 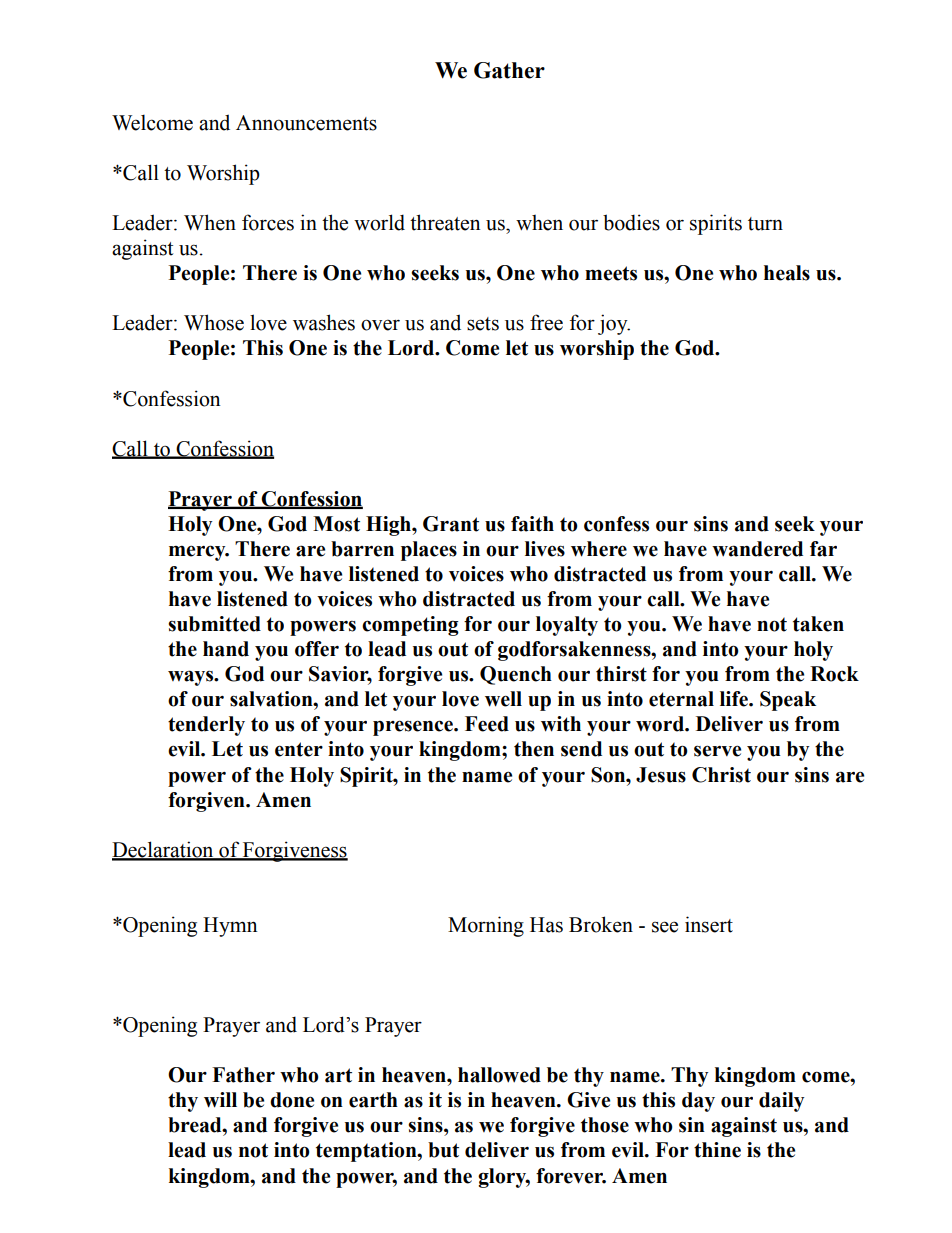 I want to click on Gather, so click(x=509, y=70).
